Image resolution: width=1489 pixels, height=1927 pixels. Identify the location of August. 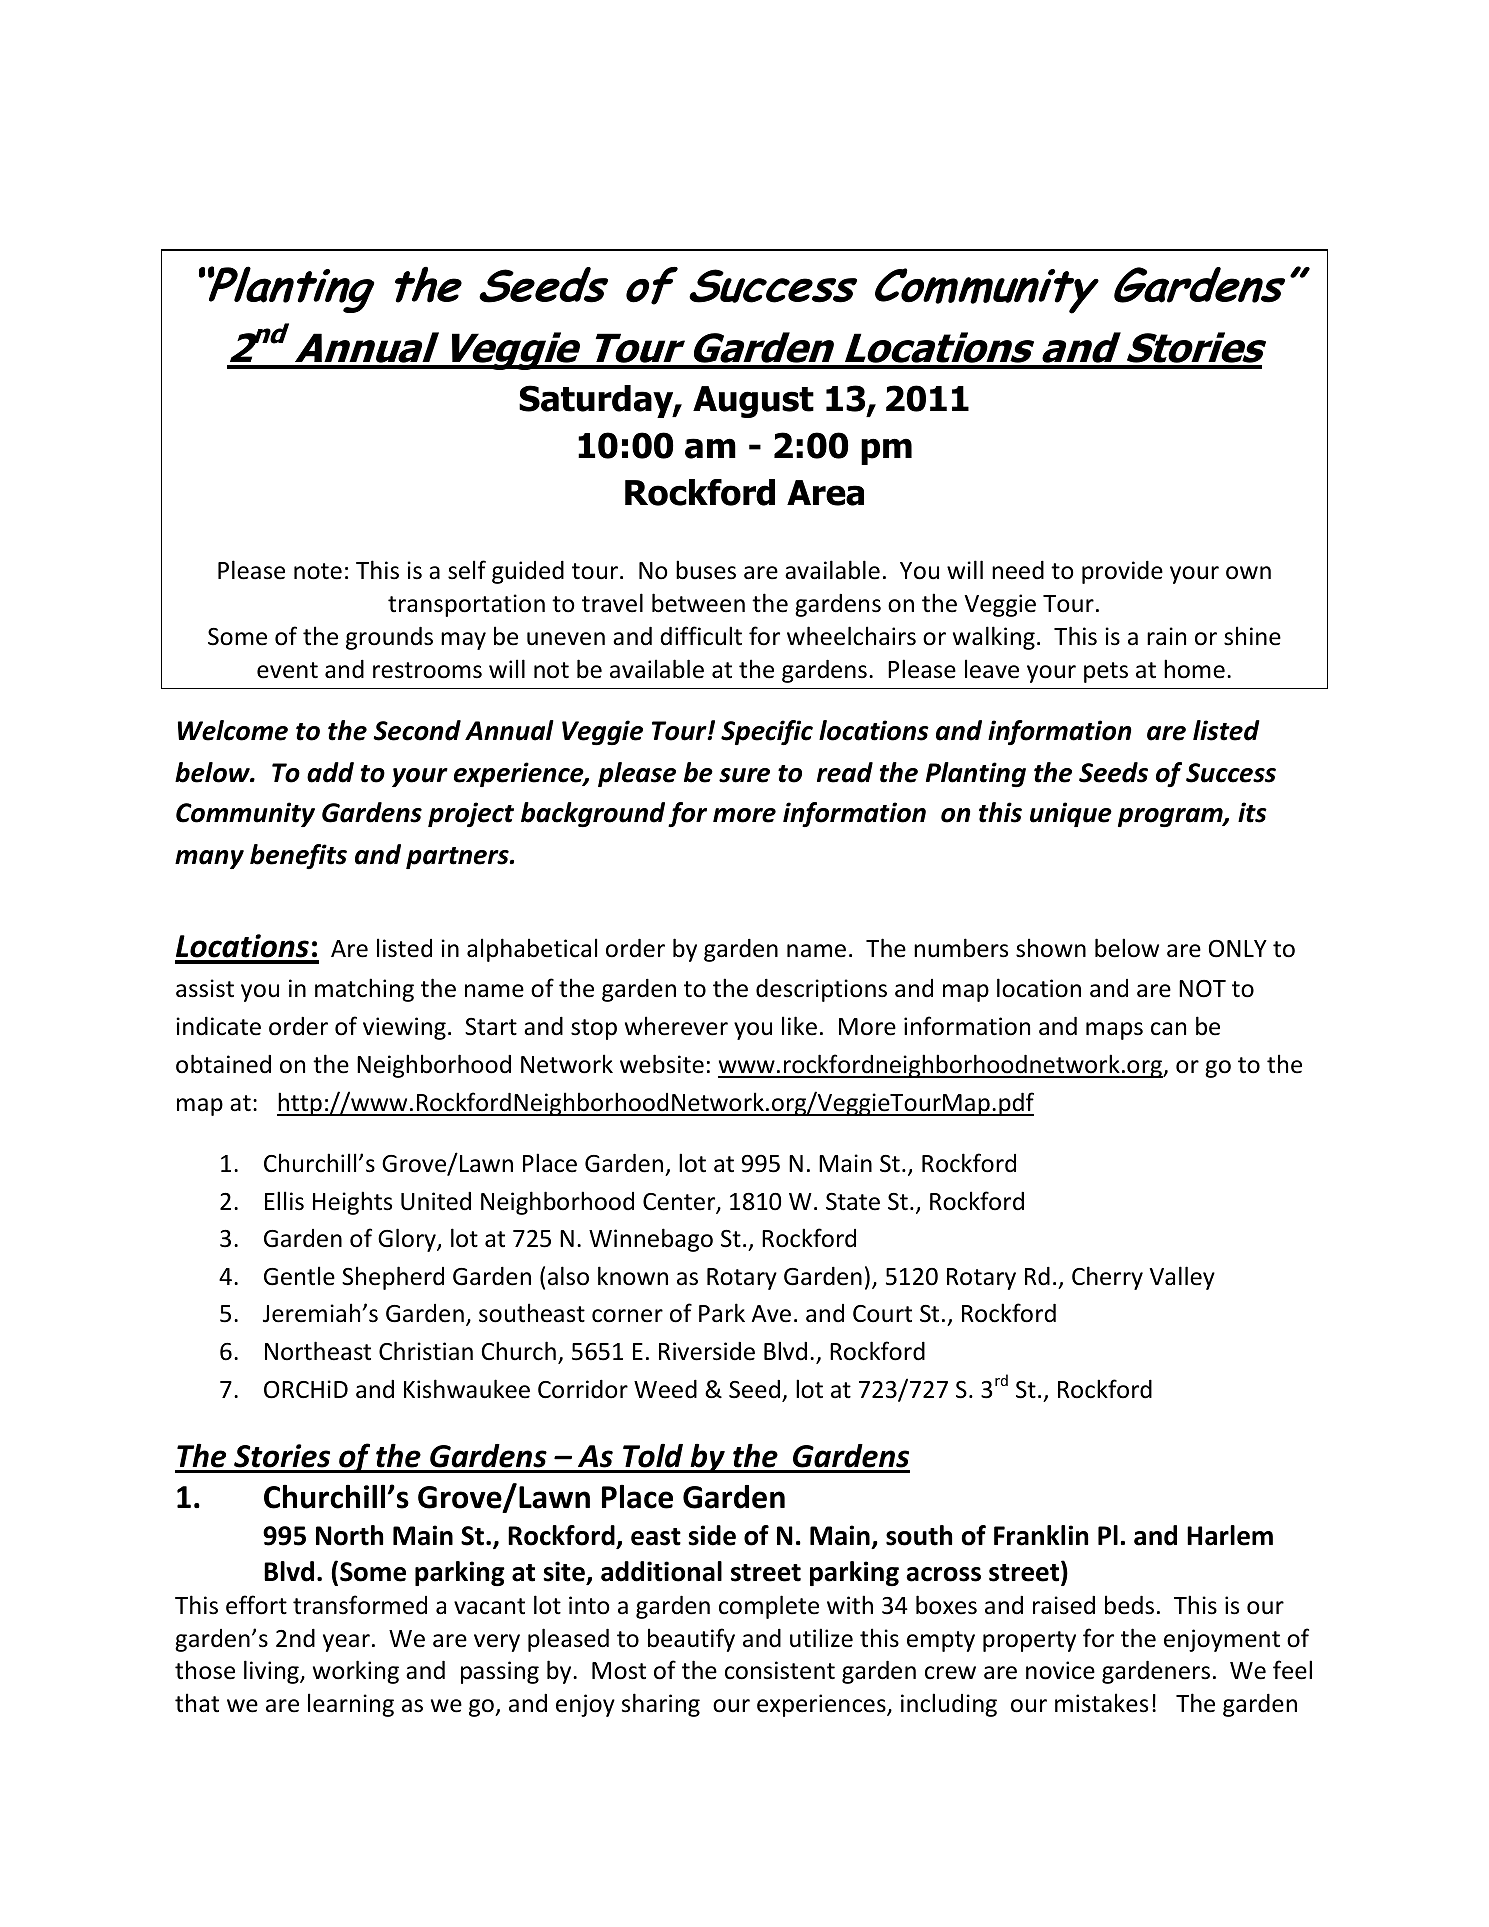
(753, 402).
